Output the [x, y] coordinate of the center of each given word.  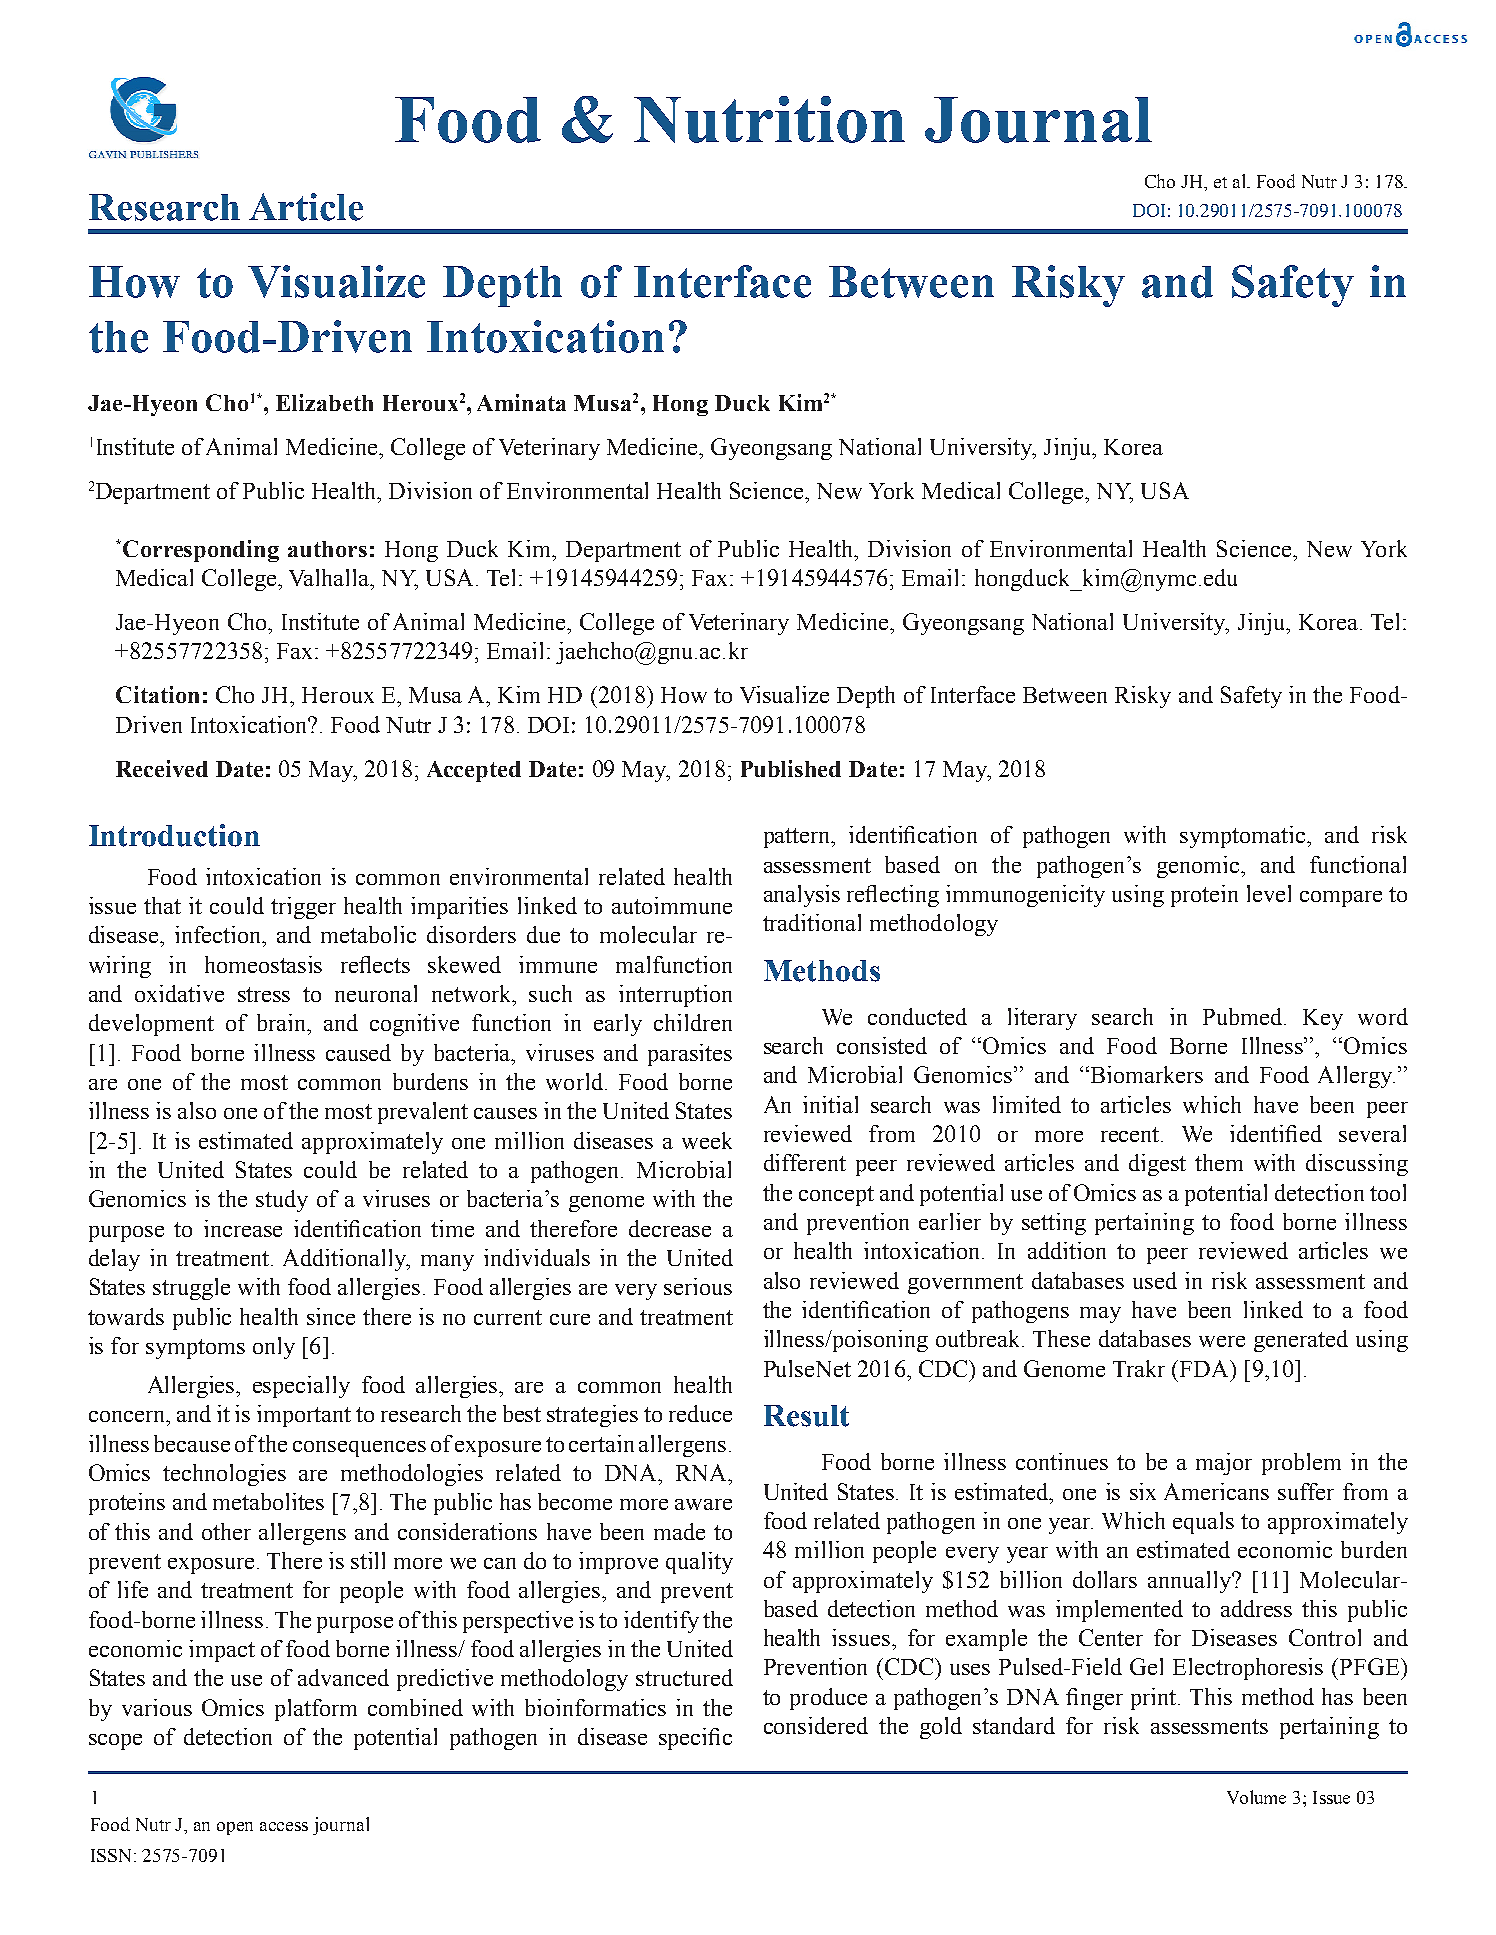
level [1269, 893]
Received [162, 768]
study [282, 1201]
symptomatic [1242, 837]
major [1224, 1464]
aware [703, 1504]
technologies [224, 1475]
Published [791, 768]
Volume [1256, 1797]
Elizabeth [324, 402]
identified [1276, 1133]
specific [695, 1739]
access [284, 1826]
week [707, 1140]
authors [327, 549]
